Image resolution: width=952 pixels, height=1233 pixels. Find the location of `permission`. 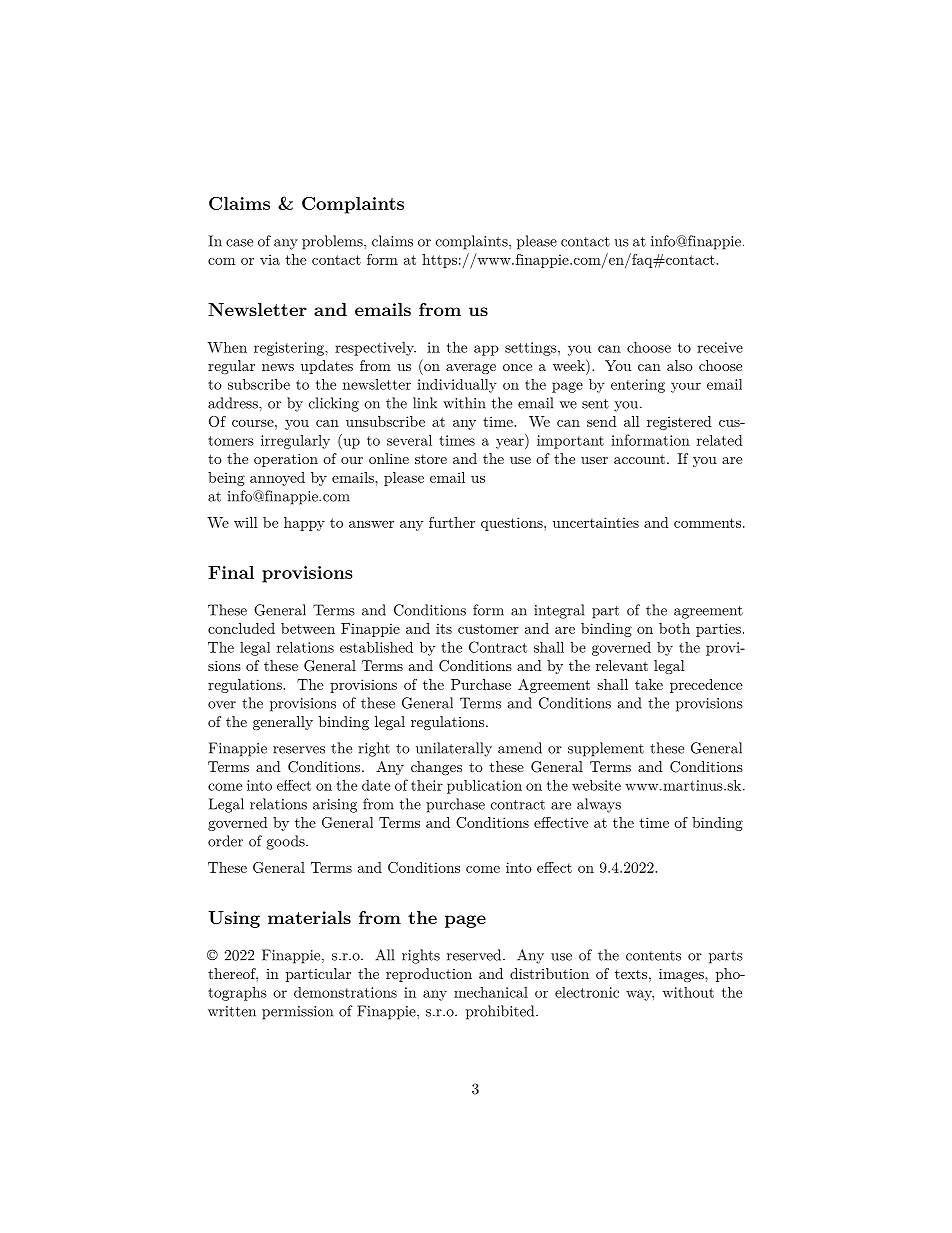

permission is located at coordinates (297, 1013).
